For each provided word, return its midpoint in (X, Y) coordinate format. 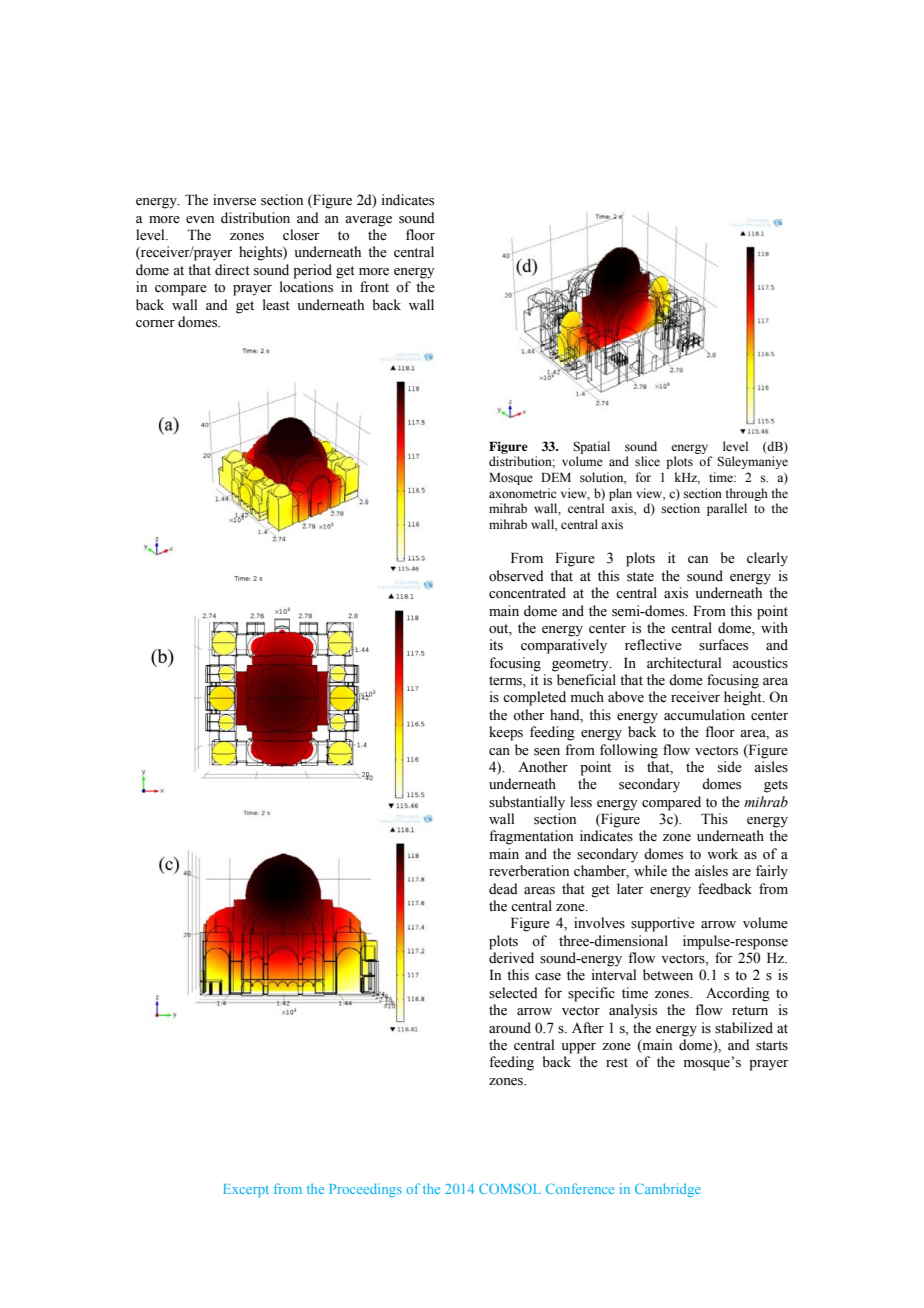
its (496, 645)
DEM (556, 477)
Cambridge (668, 1190)
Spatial (591, 447)
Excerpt (246, 1190)
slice (647, 461)
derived (511, 958)
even (200, 220)
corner (155, 324)
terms (506, 682)
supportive (663, 924)
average (368, 221)
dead (503, 889)
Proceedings (365, 1190)
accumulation (704, 715)
